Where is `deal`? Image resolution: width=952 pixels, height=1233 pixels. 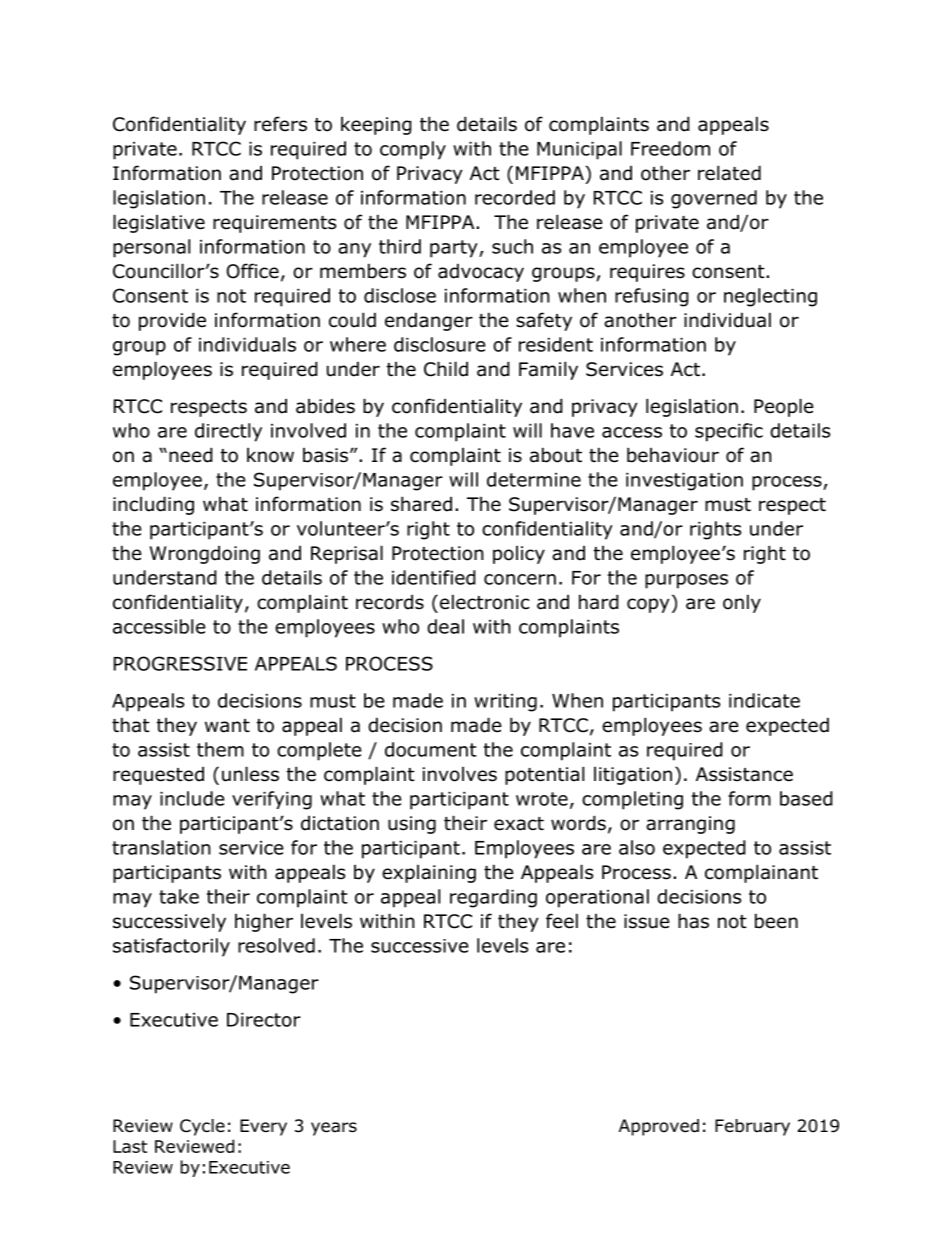 deal is located at coordinates (445, 626).
